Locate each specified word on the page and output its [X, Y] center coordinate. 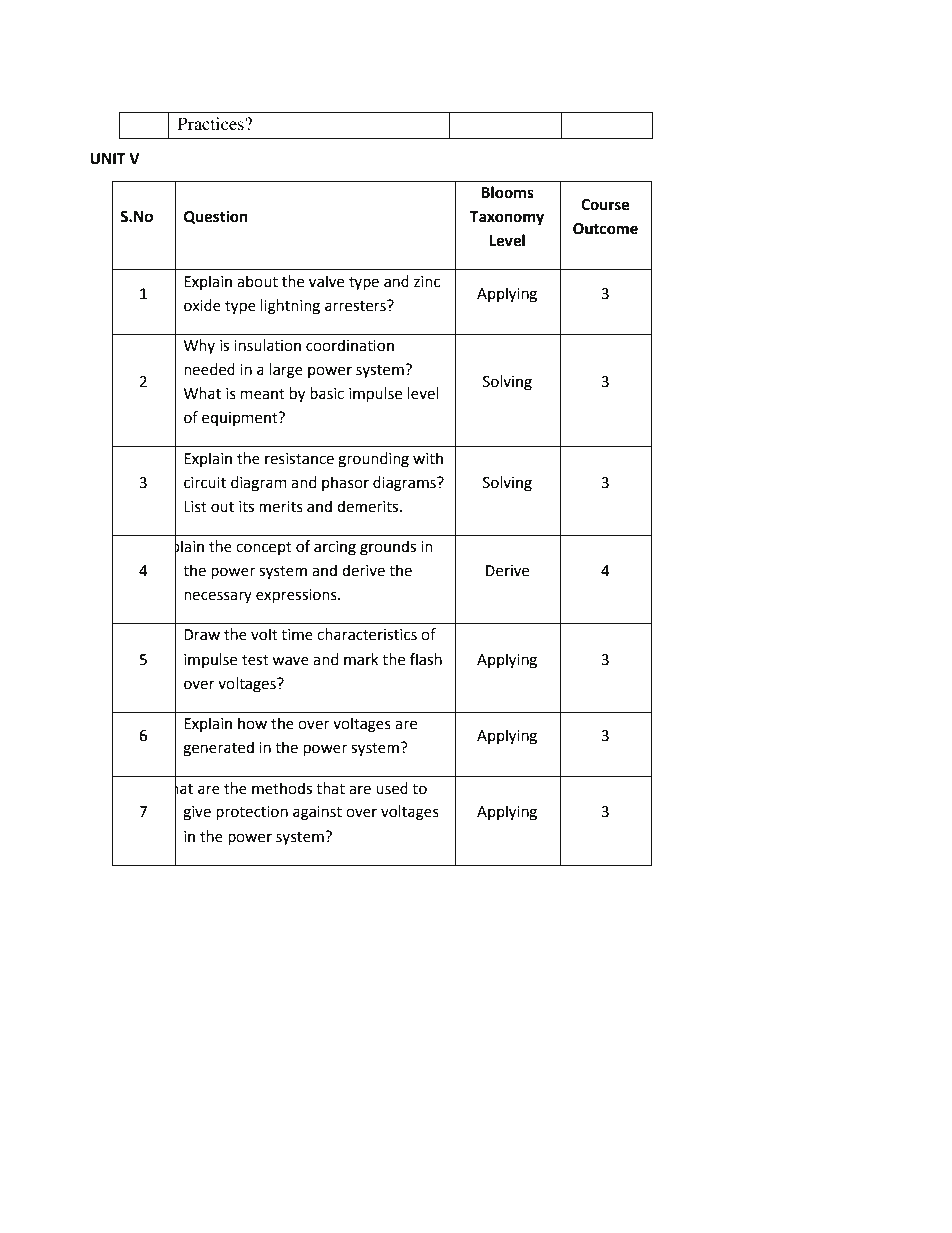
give [197, 813]
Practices [212, 123]
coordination [350, 345]
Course [605, 205]
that [330, 788]
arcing [335, 548]
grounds [388, 548]
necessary [218, 597]
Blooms [507, 192]
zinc [427, 282]
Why [199, 346]
